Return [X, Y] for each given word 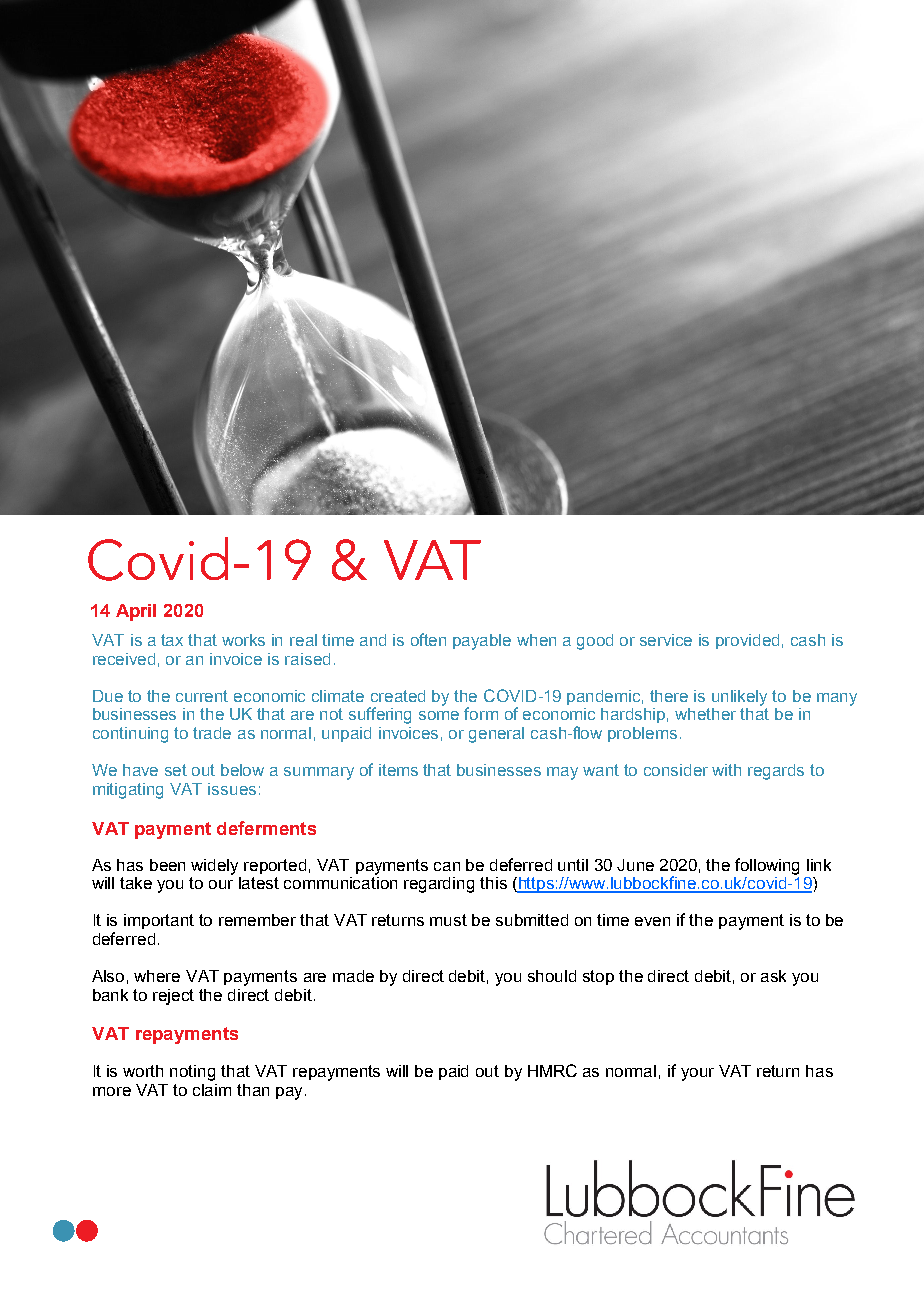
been [167, 865]
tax [172, 640]
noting [192, 1073]
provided [747, 641]
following [767, 866]
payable [482, 642]
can [447, 866]
